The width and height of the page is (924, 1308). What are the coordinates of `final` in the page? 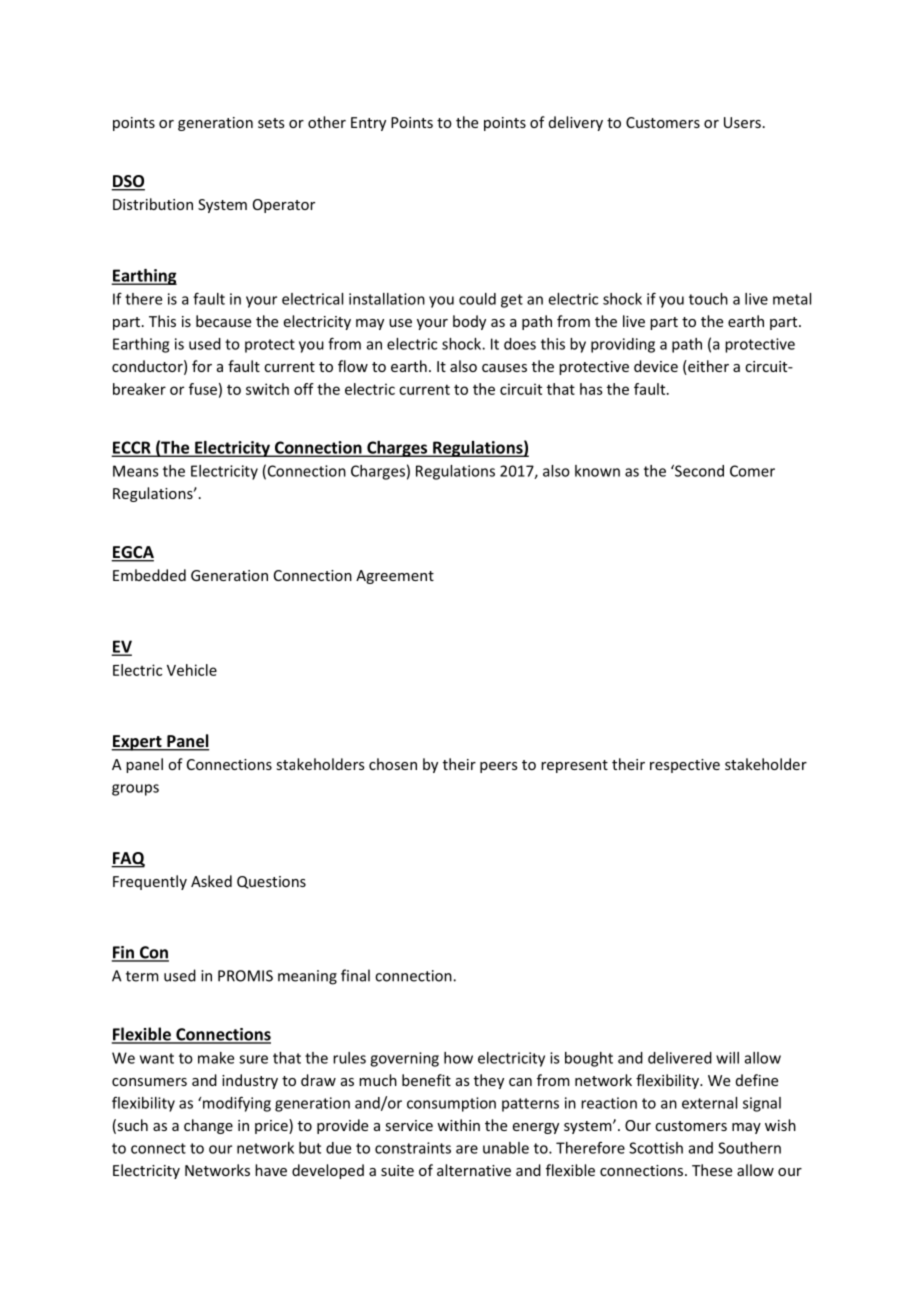 It's located at (355, 975).
